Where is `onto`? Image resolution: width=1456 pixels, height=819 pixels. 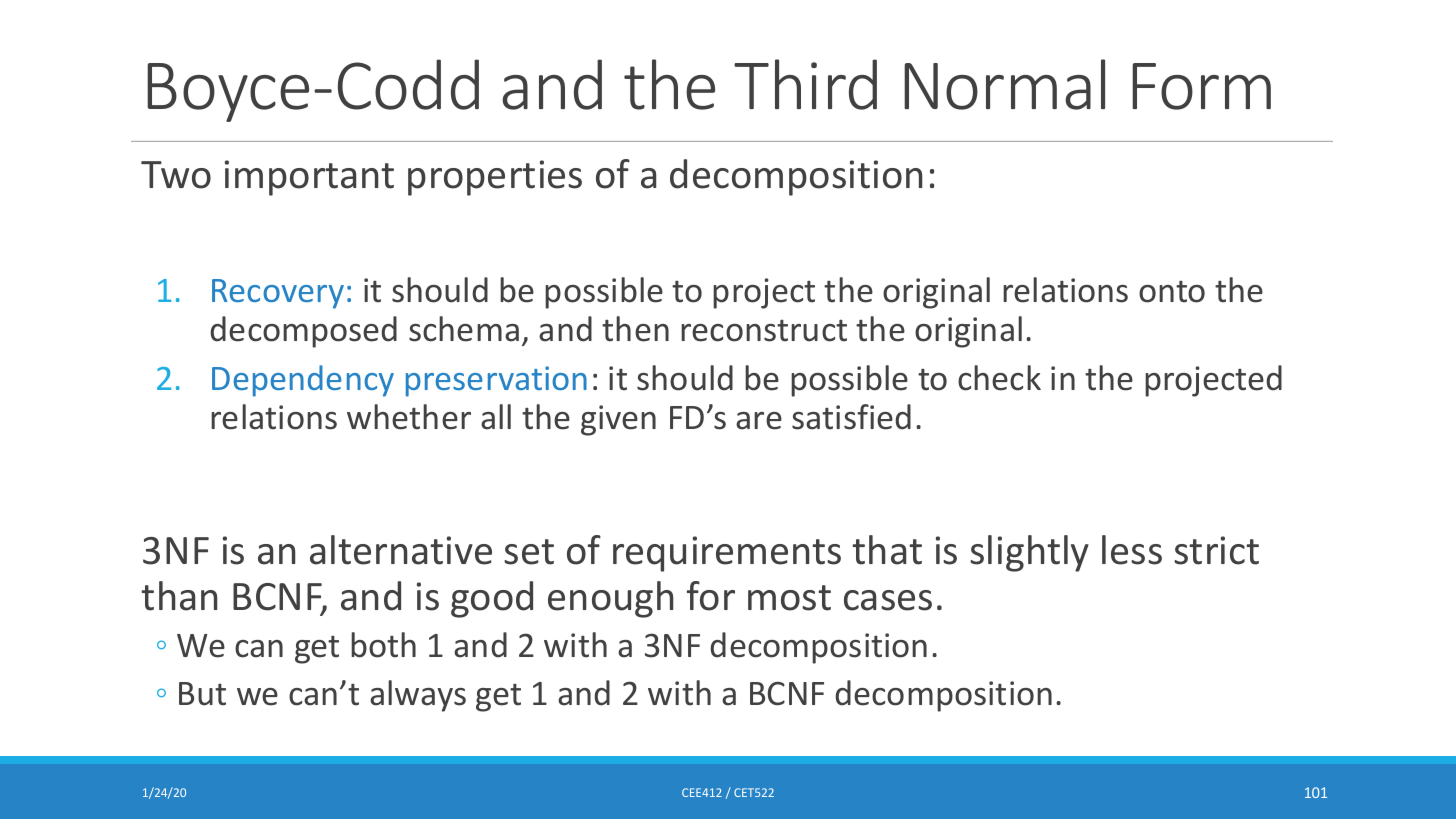 onto is located at coordinates (1172, 292).
